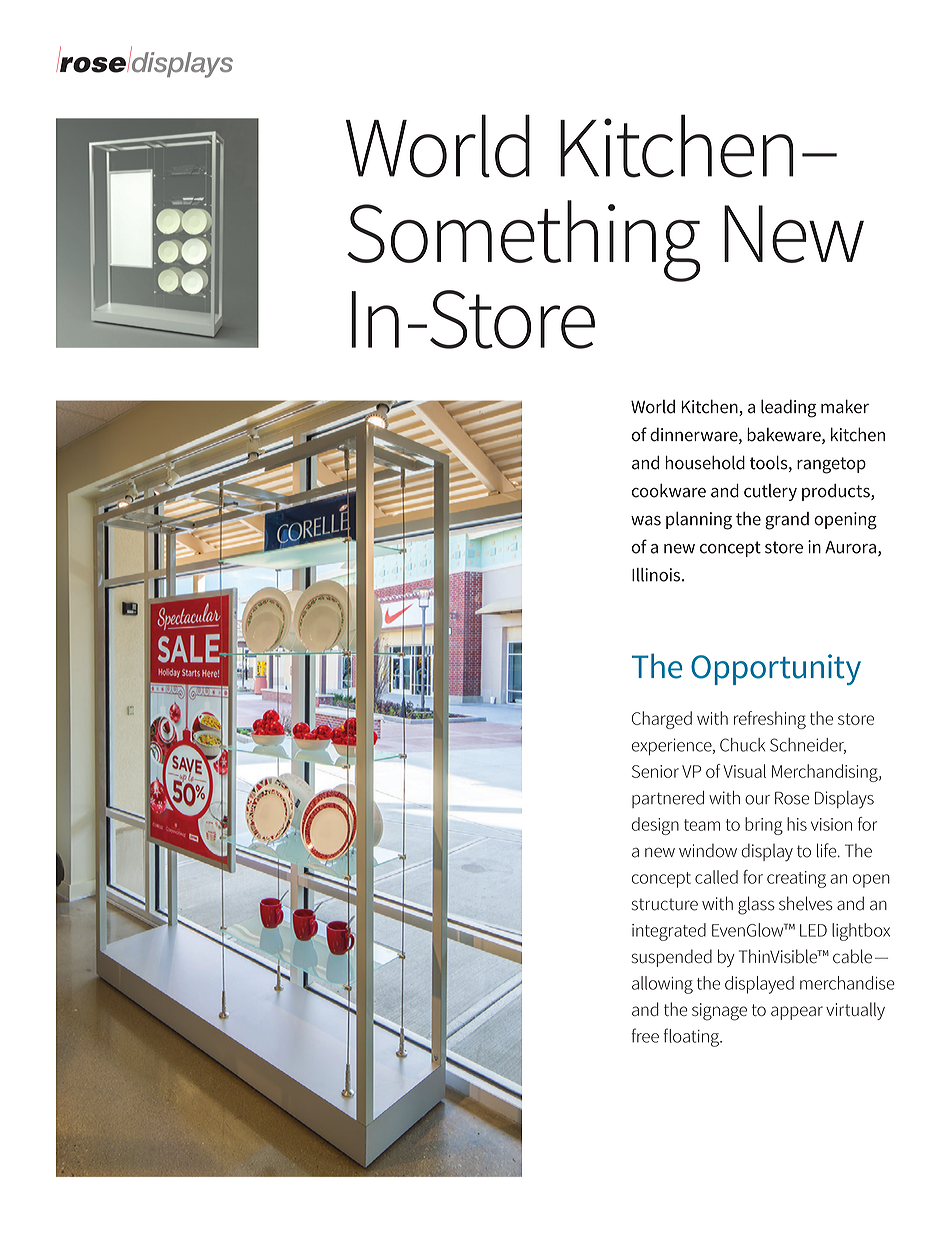 The height and width of the screenshot is (1233, 952). Describe the element at coordinates (792, 798) in the screenshot. I see `Rose` at that location.
